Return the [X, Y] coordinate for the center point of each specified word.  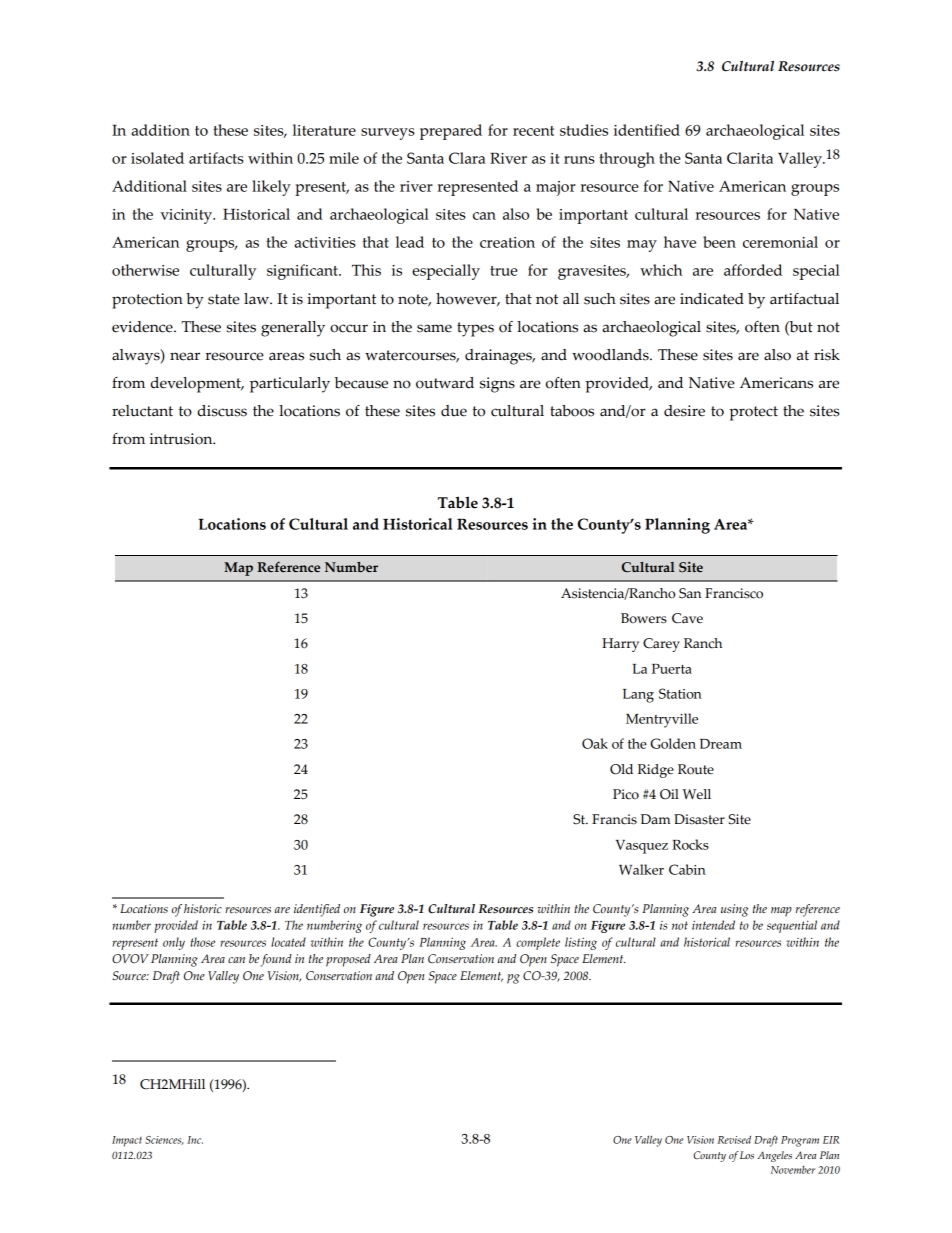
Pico [626, 794]
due [454, 411]
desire [684, 411]
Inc [195, 1140]
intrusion [182, 439]
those [202, 942]
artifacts [216, 158]
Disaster [699, 819]
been [719, 242]
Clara [467, 158]
